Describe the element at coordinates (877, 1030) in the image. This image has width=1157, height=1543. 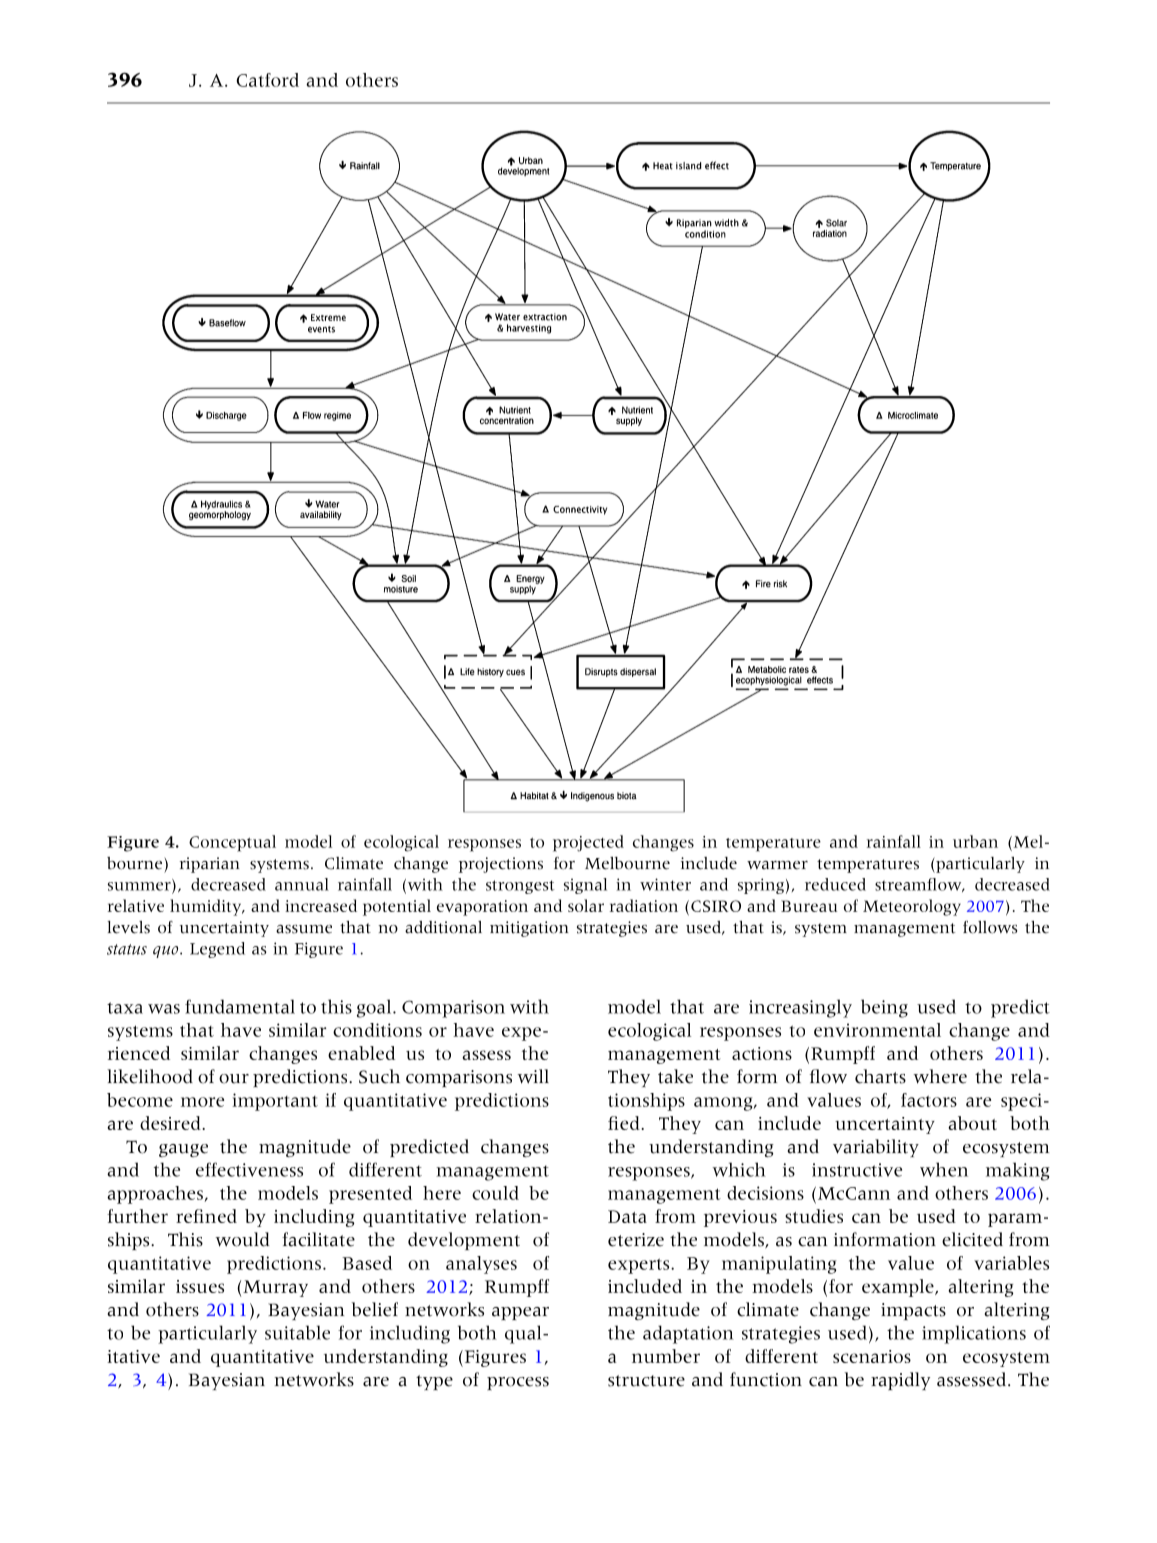
I see `environmental` at that location.
